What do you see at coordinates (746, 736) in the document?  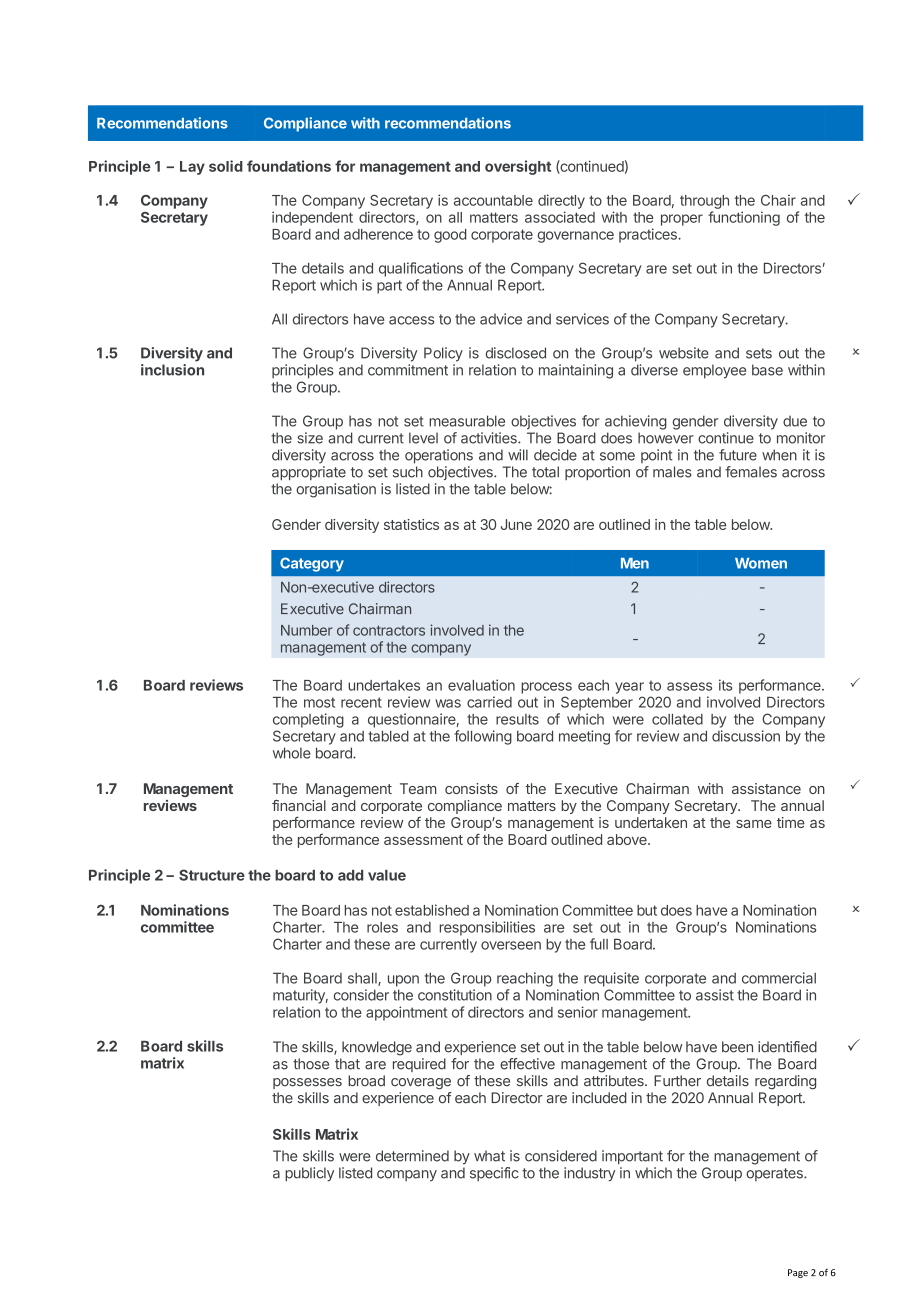 I see `discussion` at bounding box center [746, 736].
